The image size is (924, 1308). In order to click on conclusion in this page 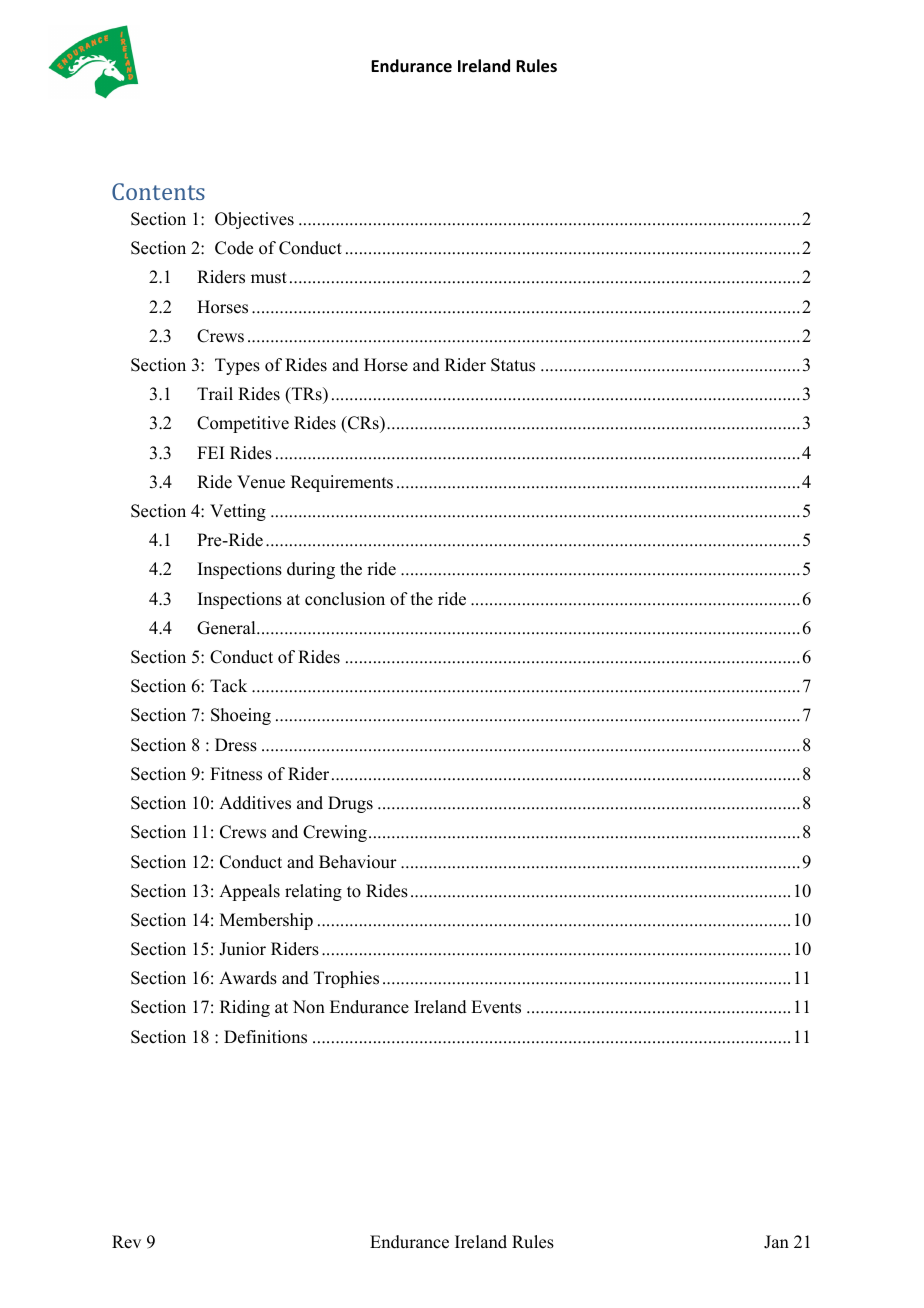, I will do `click(345, 599)`.
